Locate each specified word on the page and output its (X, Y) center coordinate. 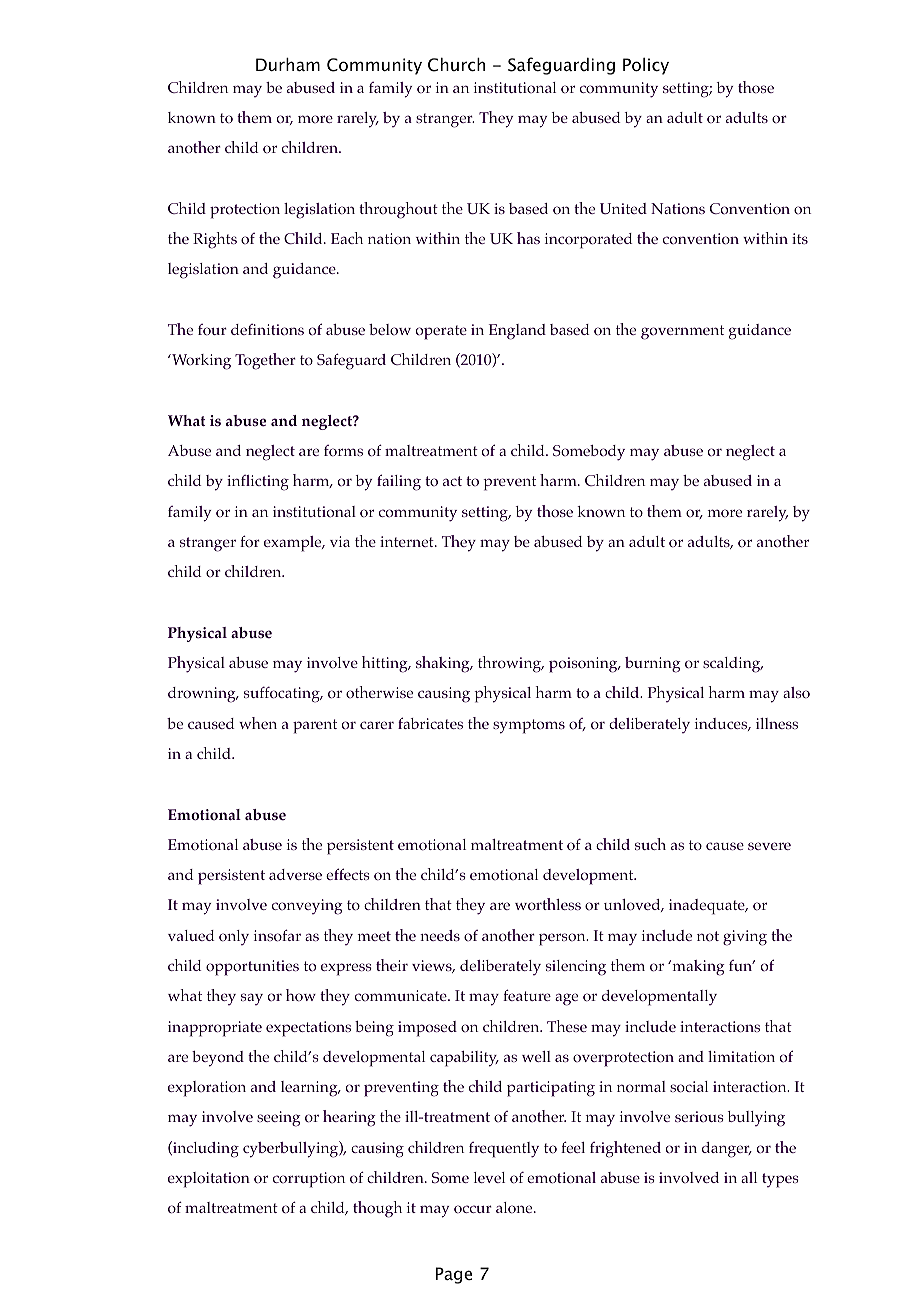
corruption (309, 1180)
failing (399, 482)
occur (473, 1209)
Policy (646, 66)
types (780, 1180)
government (682, 332)
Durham (288, 64)
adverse (295, 874)
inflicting (258, 483)
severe (769, 846)
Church (456, 65)
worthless (548, 904)
